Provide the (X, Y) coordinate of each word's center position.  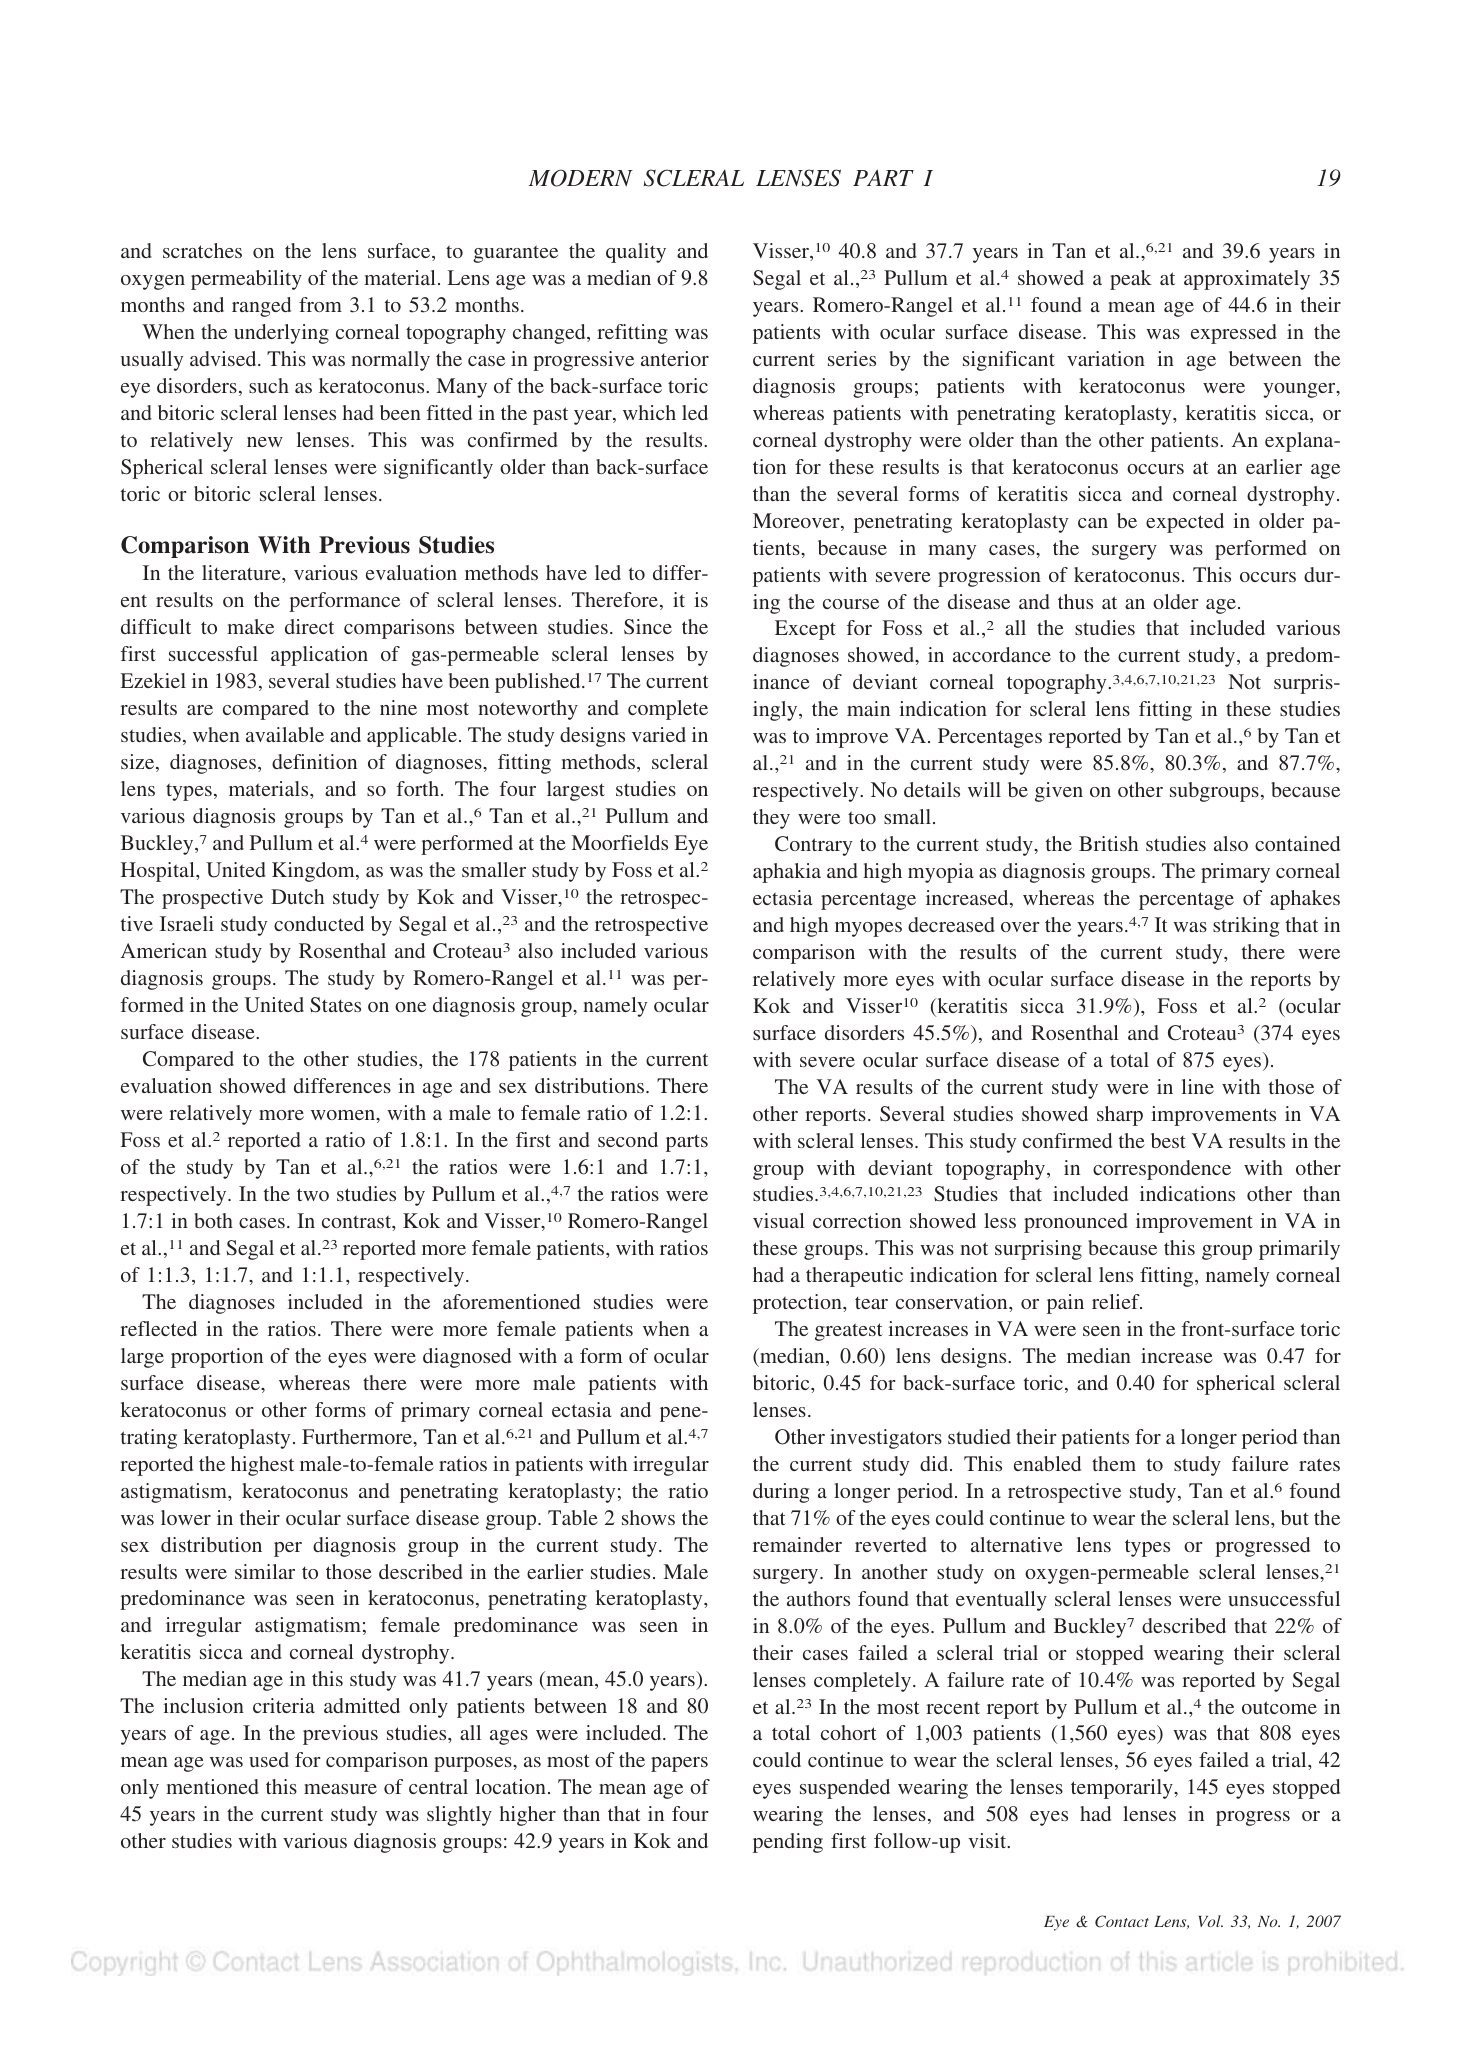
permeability (246, 280)
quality (636, 253)
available (285, 734)
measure (340, 1789)
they (771, 819)
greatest (849, 1332)
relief (1117, 1301)
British (1108, 843)
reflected (158, 1328)
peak (1131, 280)
